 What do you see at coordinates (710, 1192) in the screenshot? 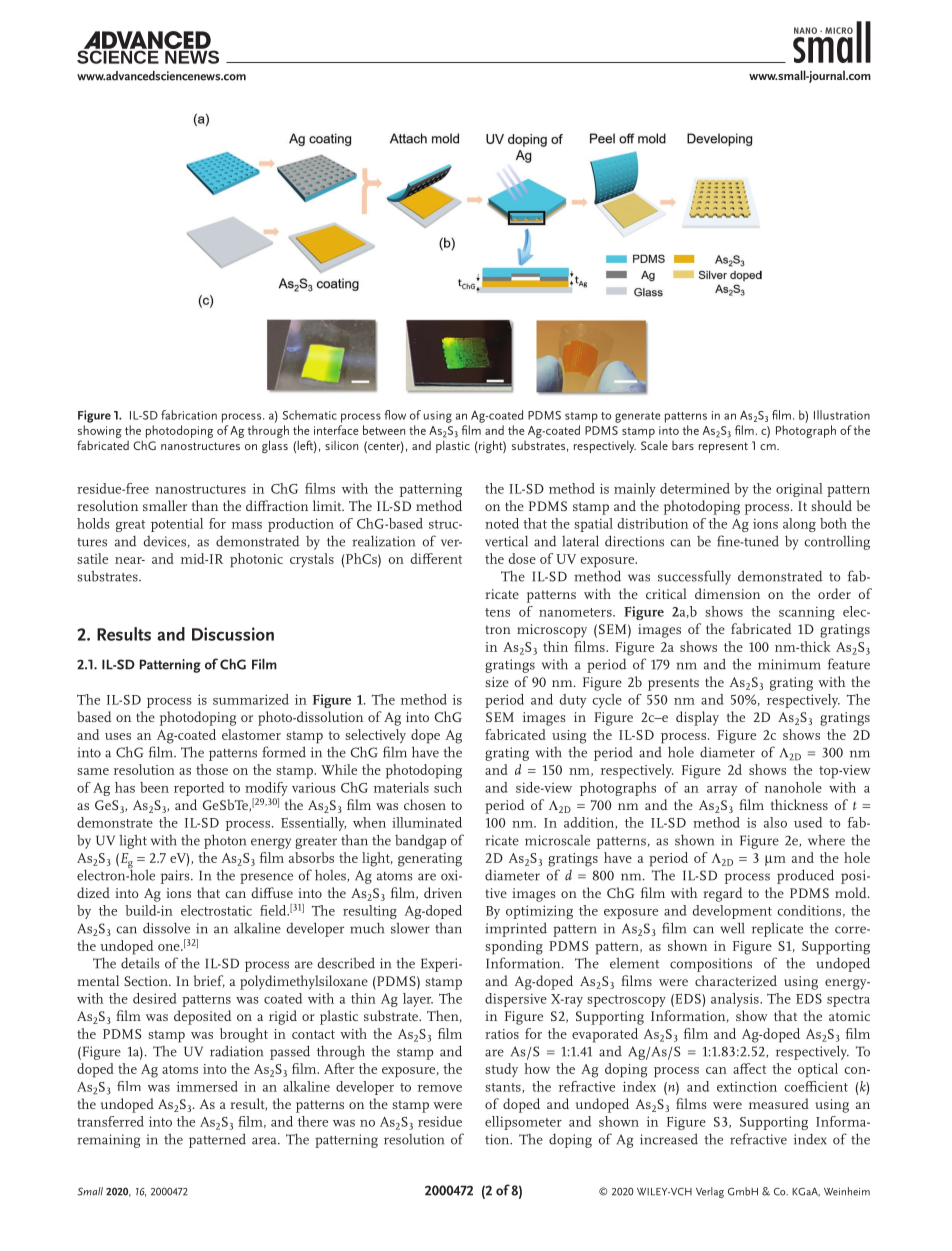
I see `Verlag` at bounding box center [710, 1192].
